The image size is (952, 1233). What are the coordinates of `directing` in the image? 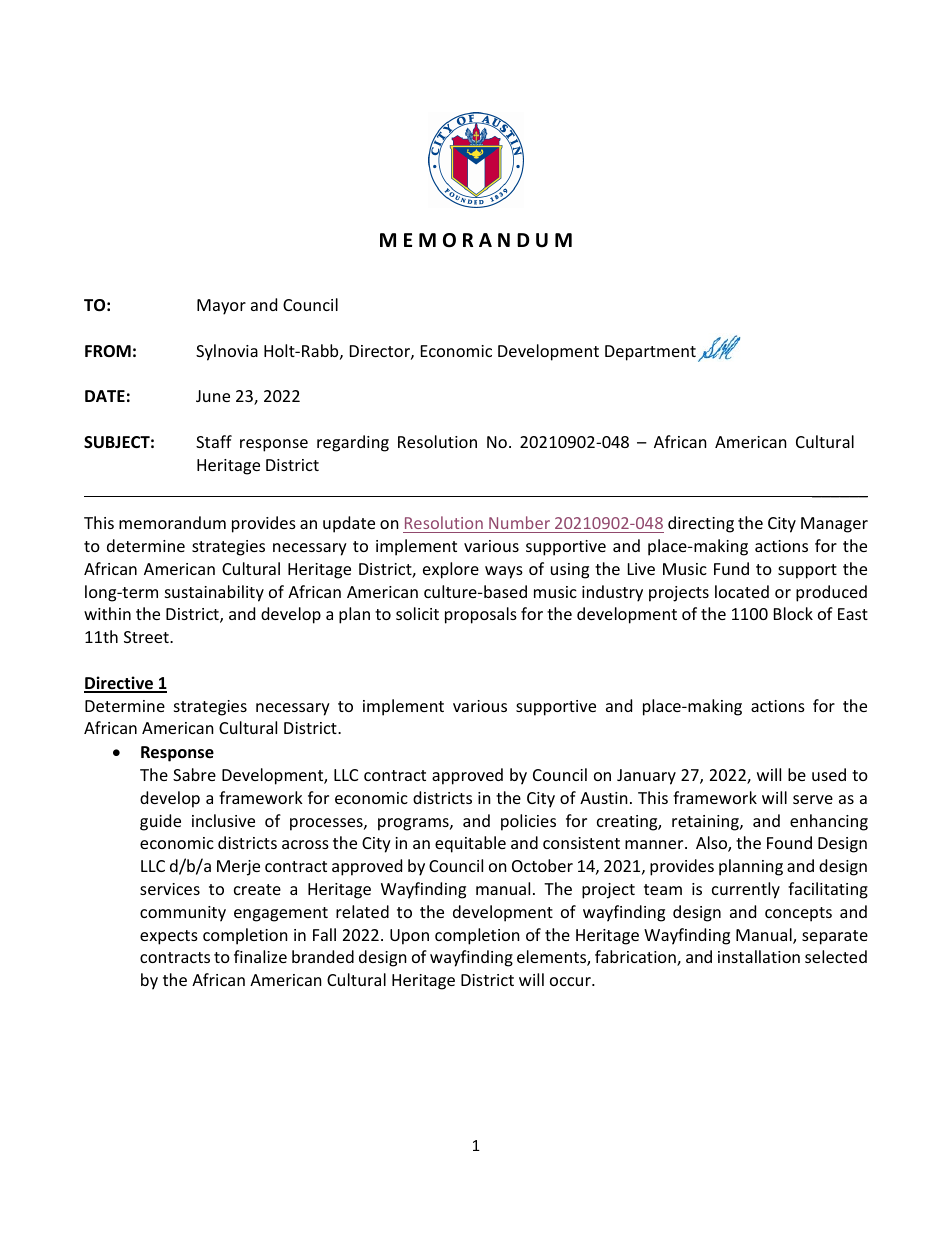 It's located at (701, 524).
